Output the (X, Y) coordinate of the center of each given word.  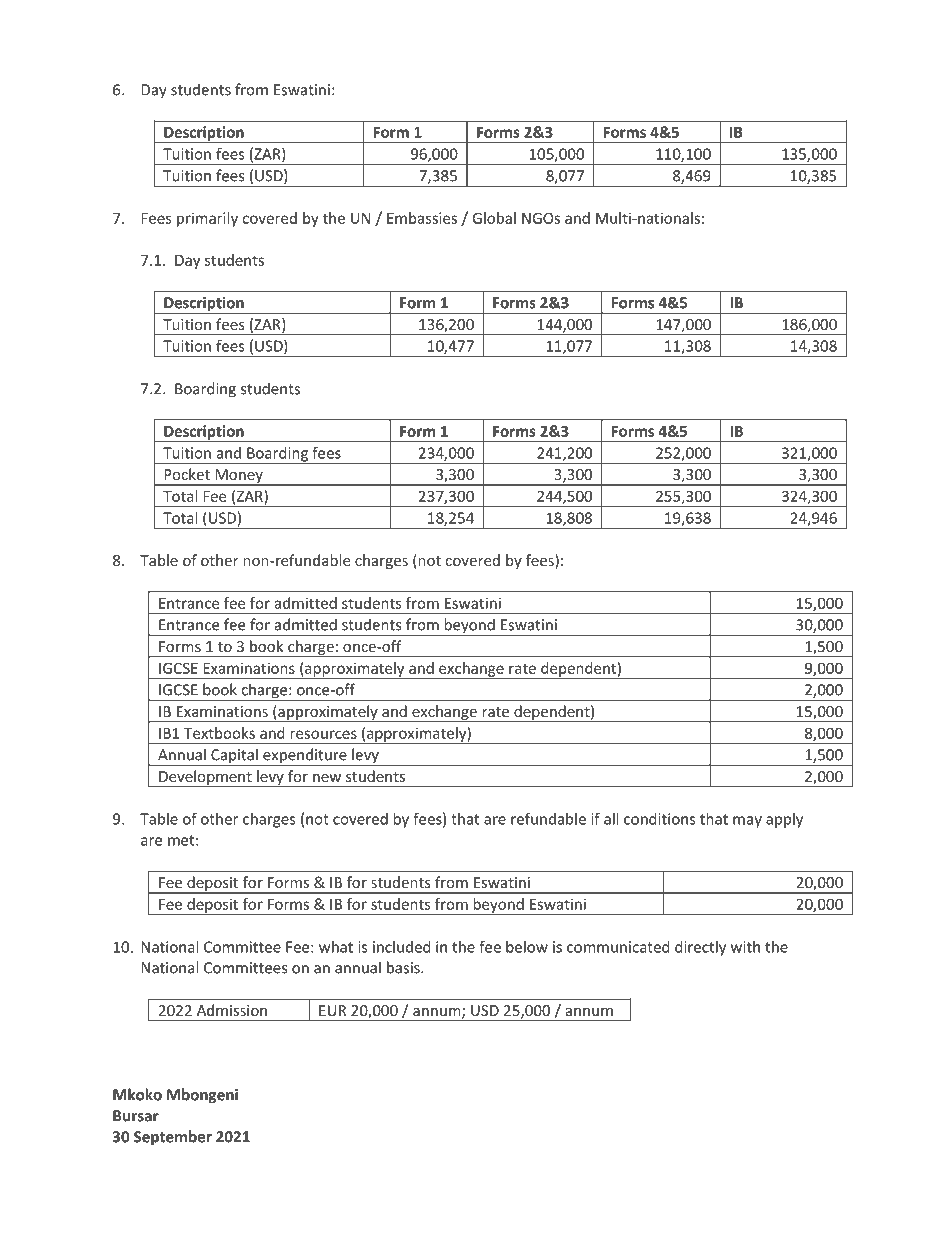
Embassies (422, 218)
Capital (234, 757)
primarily (207, 219)
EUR (332, 1010)
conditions (660, 819)
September (173, 1138)
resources (323, 734)
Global (494, 218)
